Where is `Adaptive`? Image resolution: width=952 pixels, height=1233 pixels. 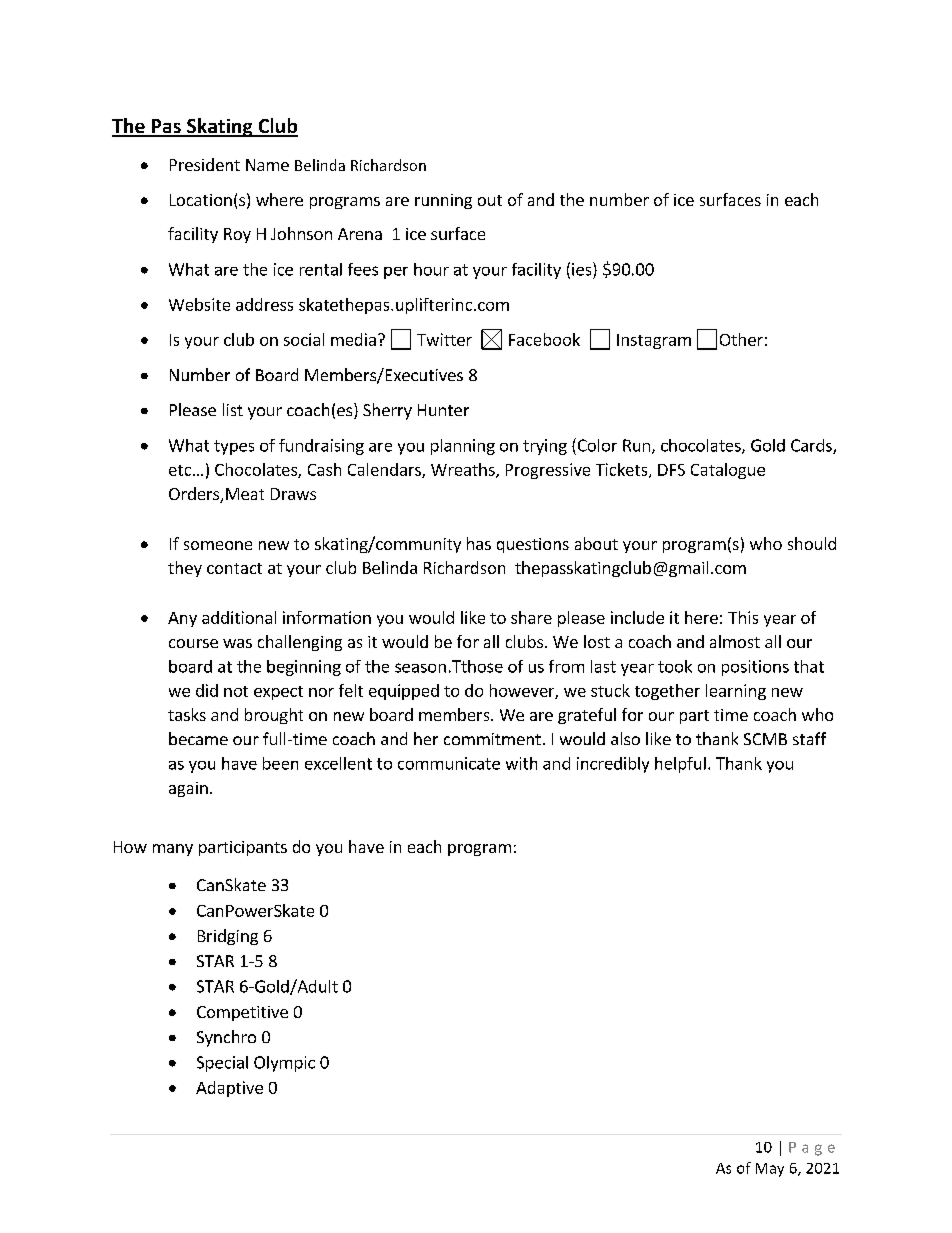 Adaptive is located at coordinates (229, 1089).
